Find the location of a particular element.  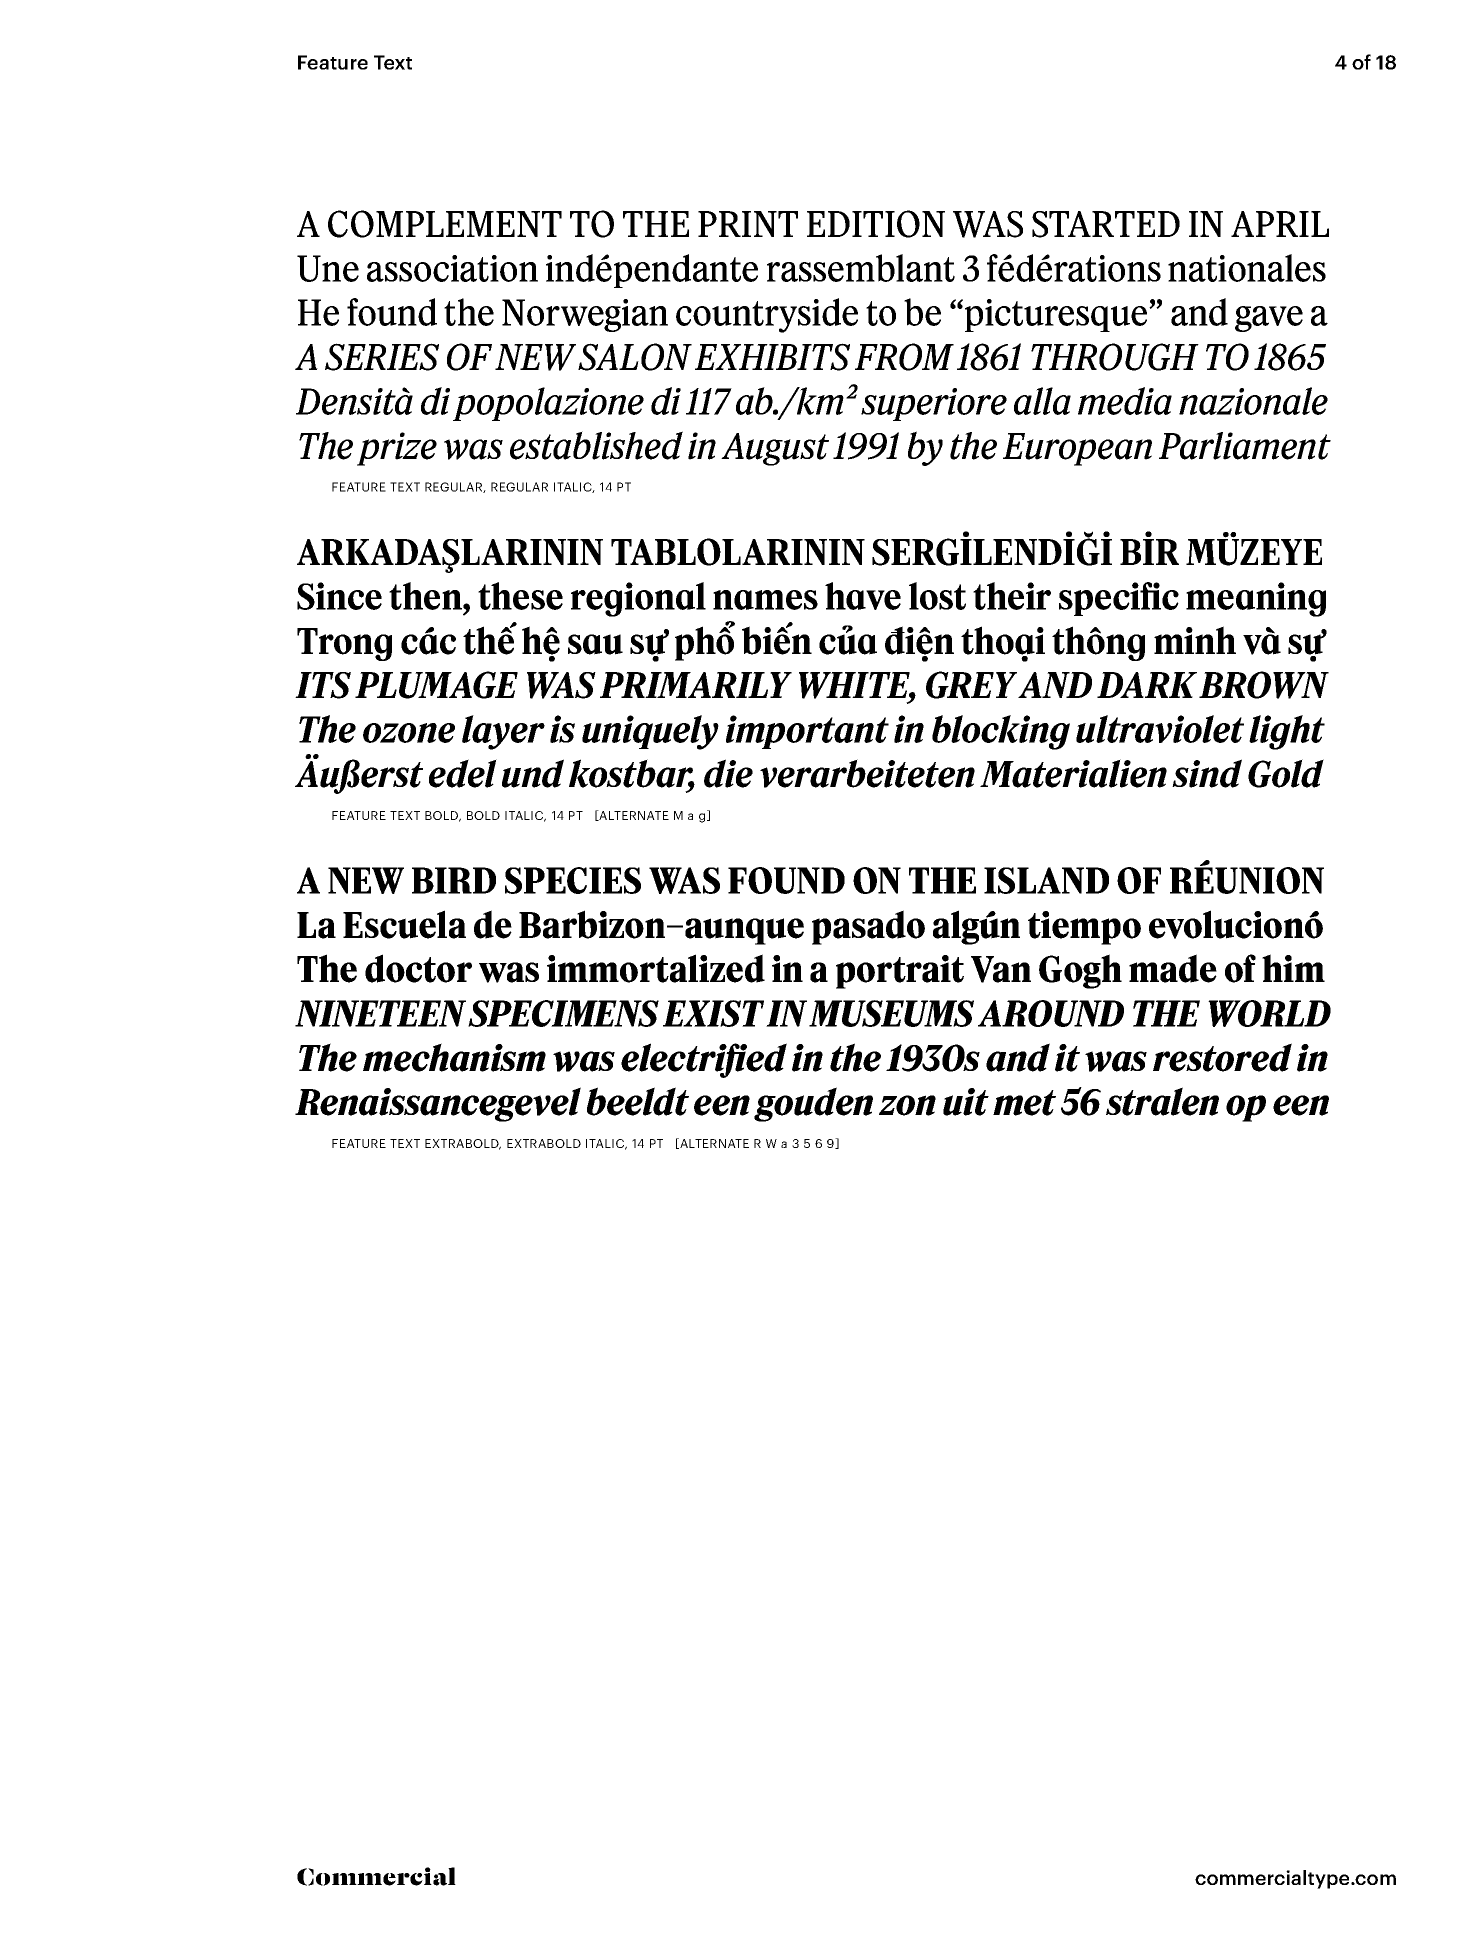

then is located at coordinates (426, 596).
